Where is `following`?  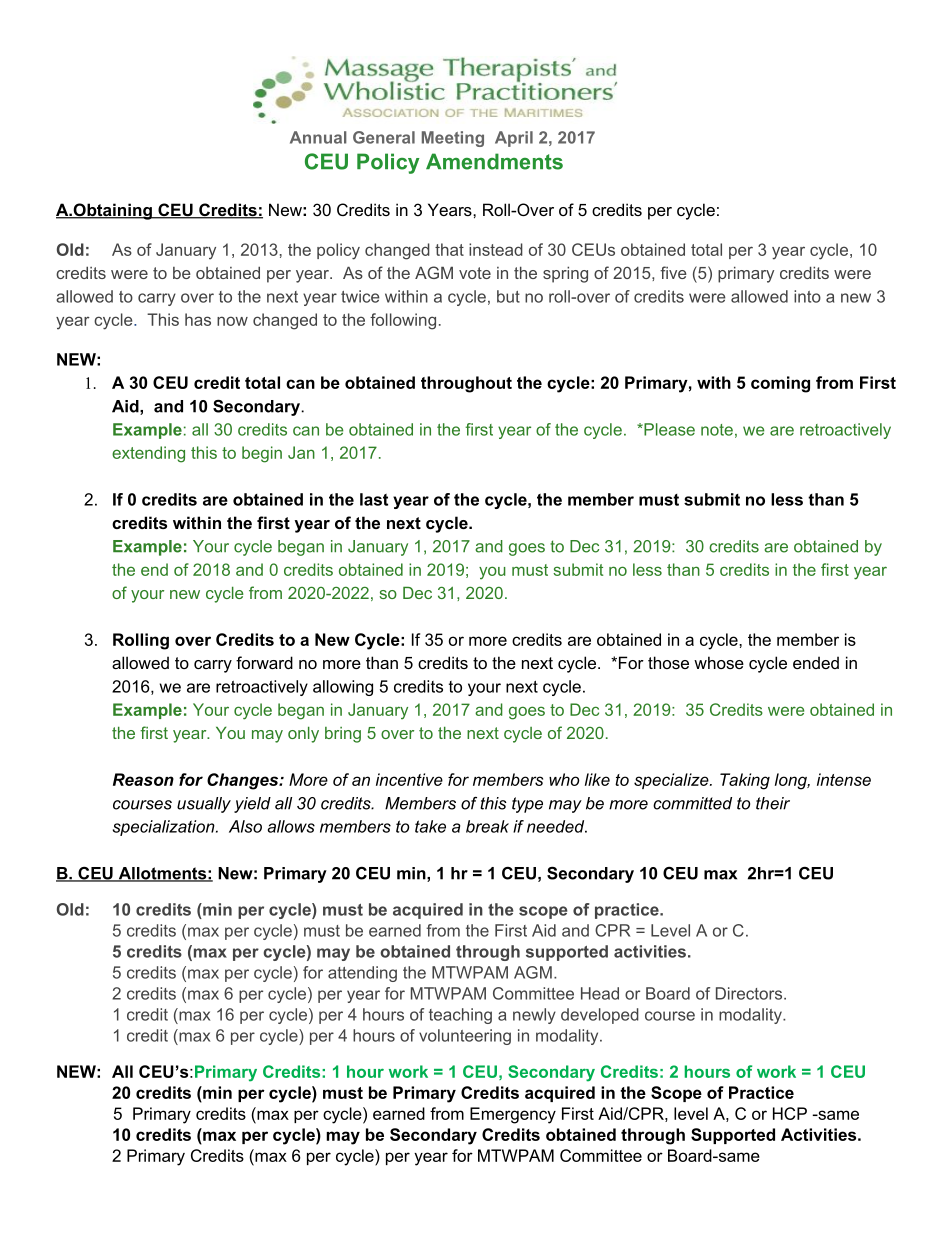 following is located at coordinates (403, 321).
